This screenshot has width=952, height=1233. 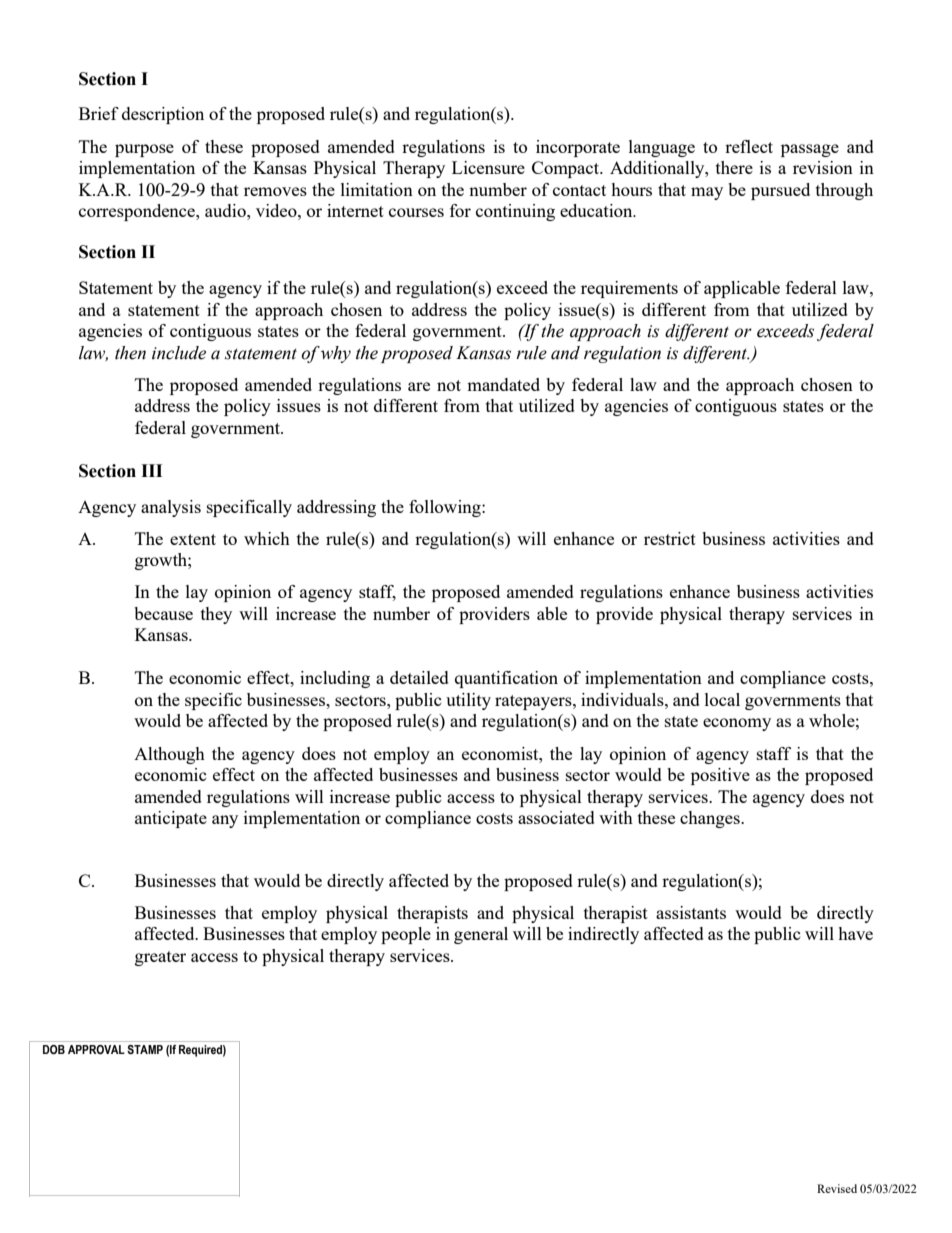 What do you see at coordinates (722, 699) in the screenshot?
I see `local` at bounding box center [722, 699].
